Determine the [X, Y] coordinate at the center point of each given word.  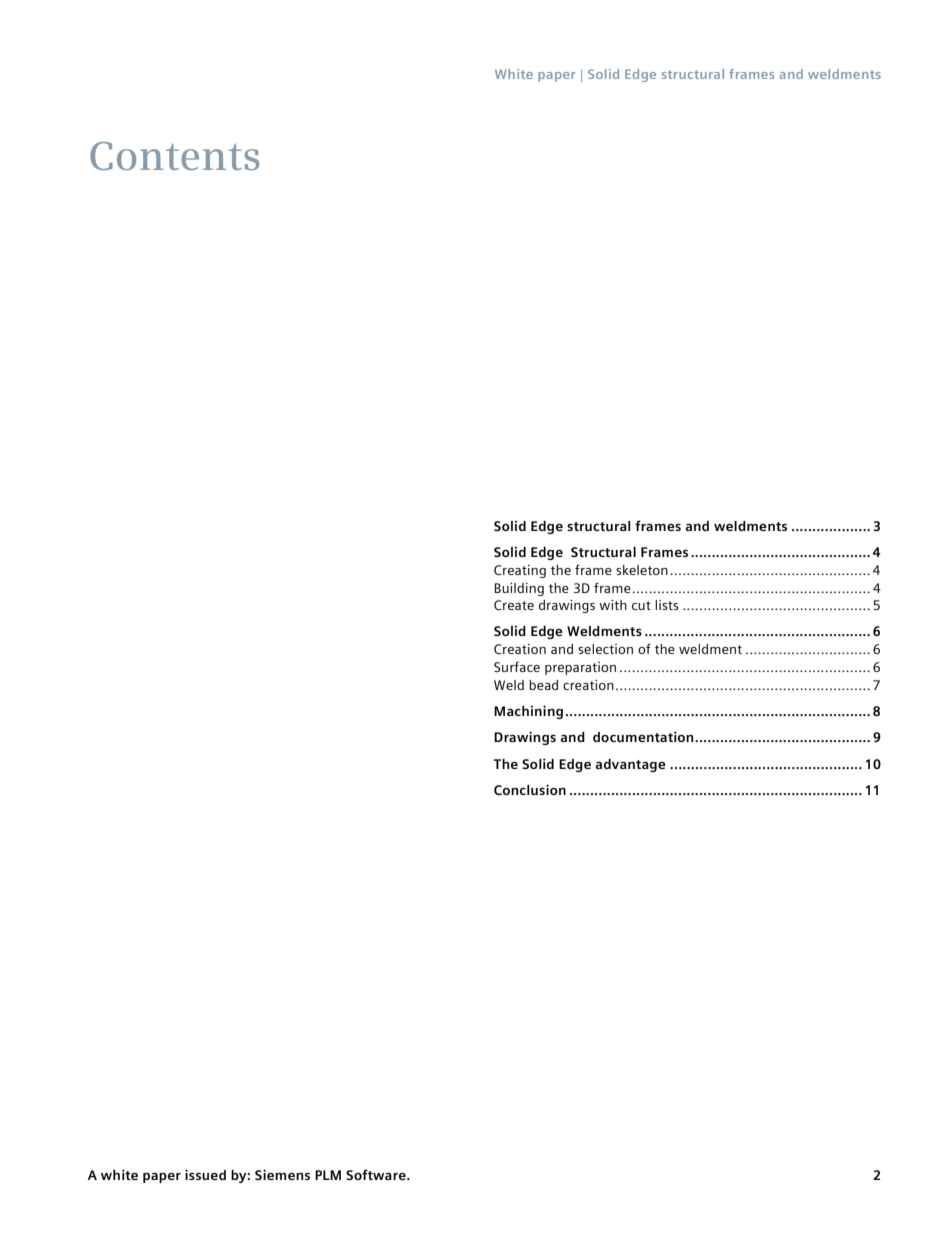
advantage [631, 765]
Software [377, 1174]
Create [514, 605]
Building [519, 589]
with [613, 605]
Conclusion [530, 789]
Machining [528, 712]
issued [205, 1174]
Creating [520, 571]
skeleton [642, 570]
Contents [174, 156]
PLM [328, 1175]
